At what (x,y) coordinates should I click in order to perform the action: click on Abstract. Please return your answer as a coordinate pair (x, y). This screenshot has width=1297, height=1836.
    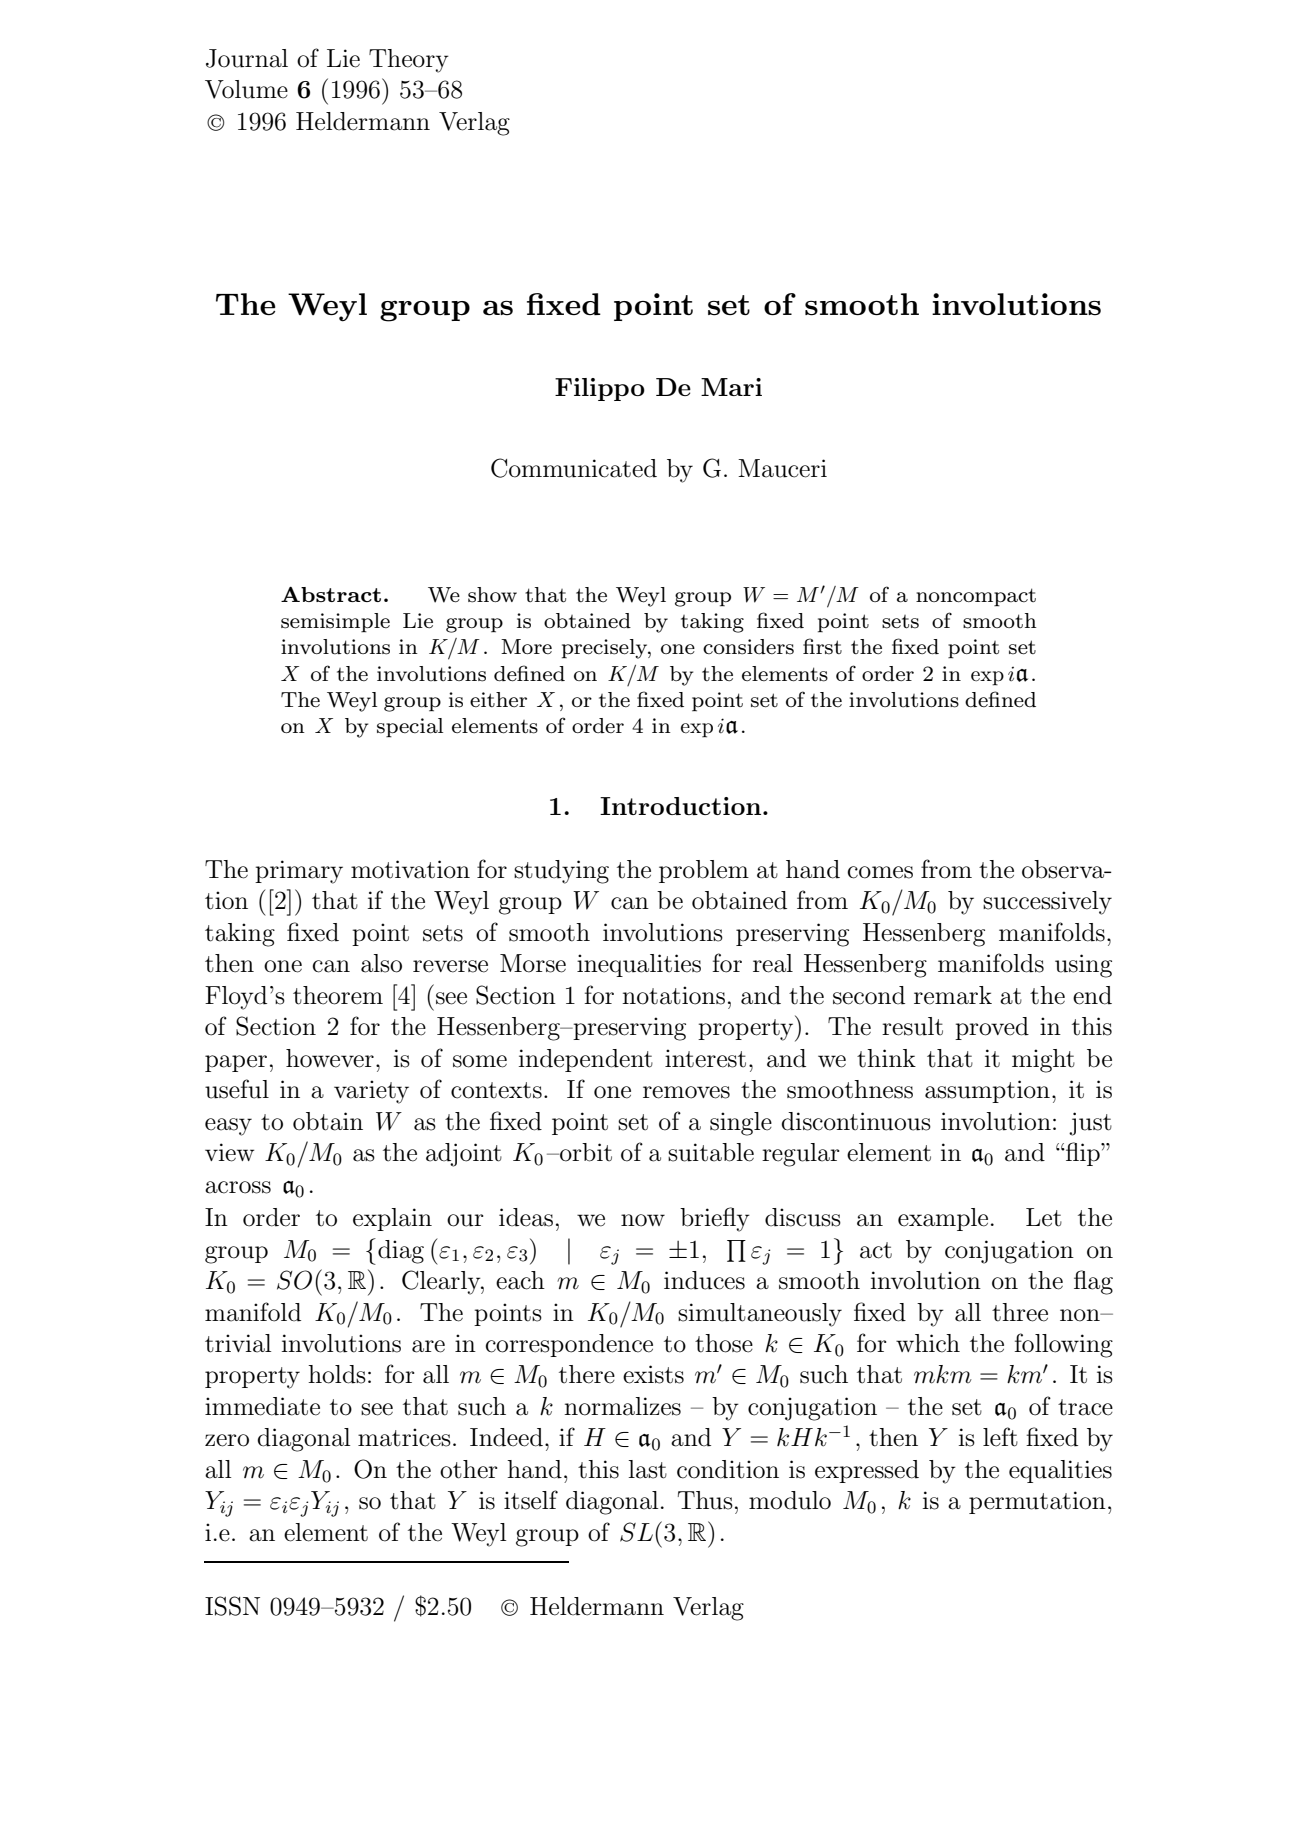
    Looking at the image, I should click on (331, 594).
